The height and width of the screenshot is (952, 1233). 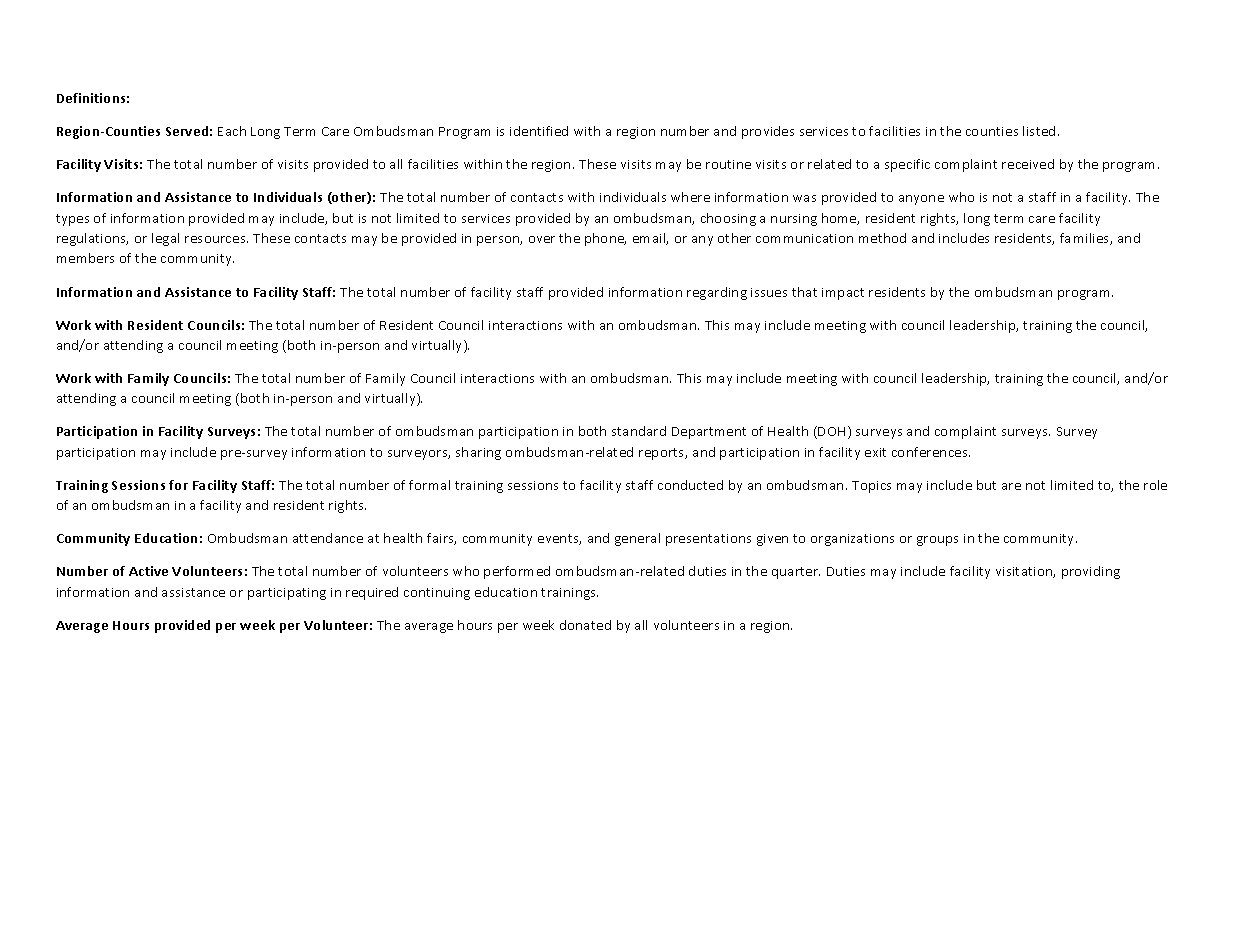 What do you see at coordinates (1039, 131) in the screenshot?
I see `listed` at bounding box center [1039, 131].
